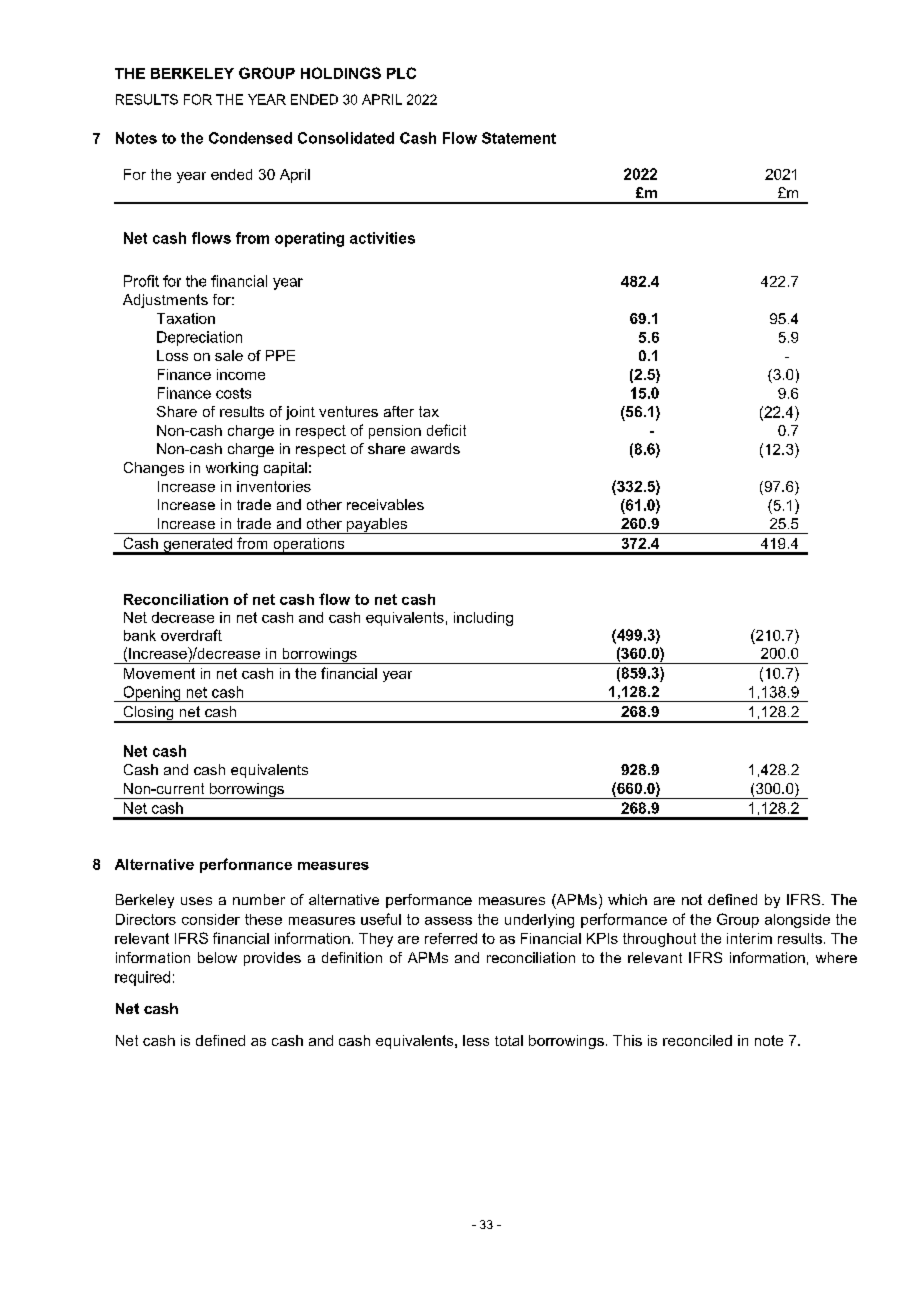 The width and height of the screenshot is (924, 1308). I want to click on which, so click(627, 899).
